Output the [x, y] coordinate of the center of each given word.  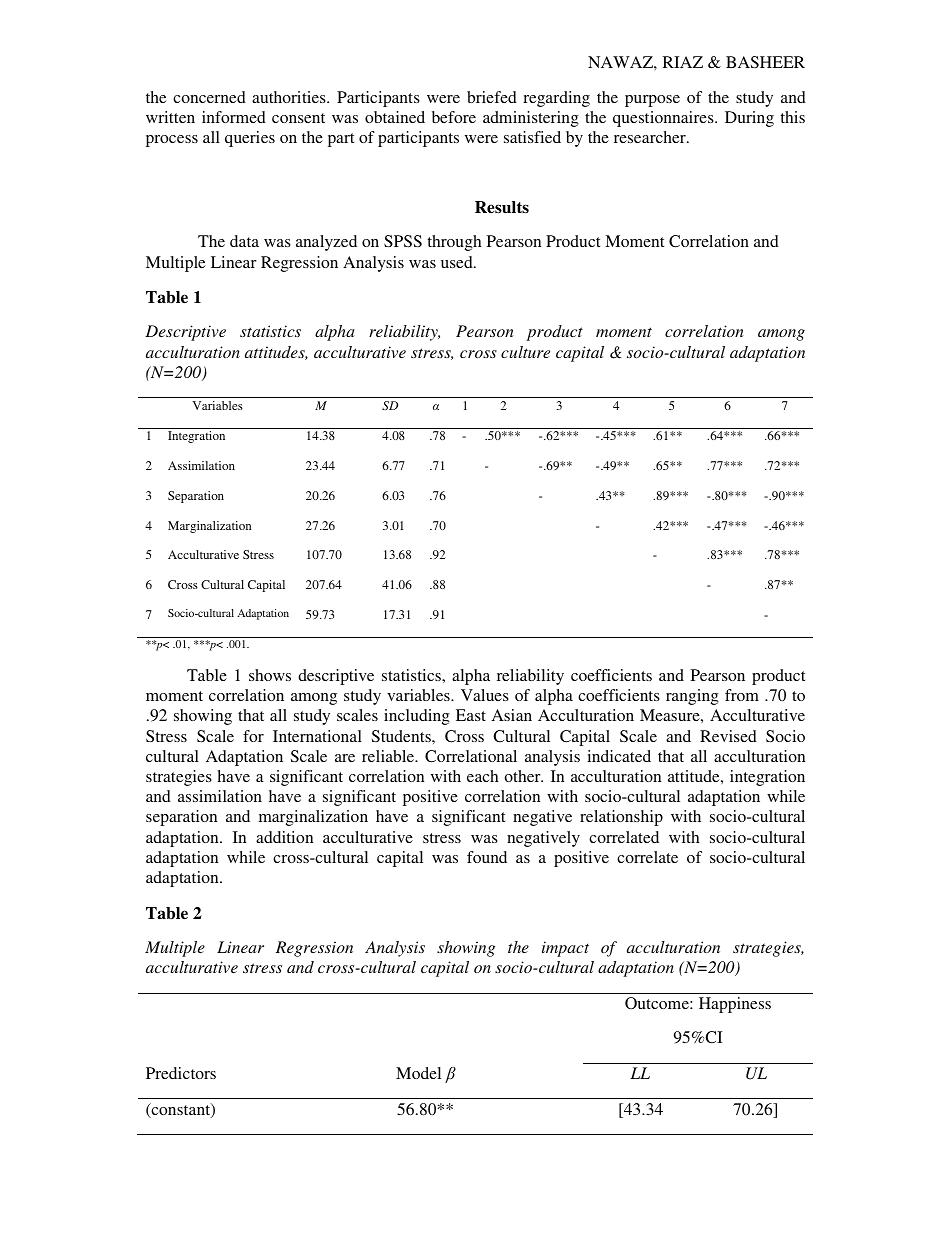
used [458, 262]
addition [284, 837]
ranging [692, 697]
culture [525, 352]
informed [234, 117]
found [487, 857]
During [749, 119]
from [742, 695]
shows [270, 675]
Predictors [181, 1073]
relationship [621, 818]
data [244, 241]
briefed [492, 97]
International [317, 736]
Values [485, 695]
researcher [651, 137]
